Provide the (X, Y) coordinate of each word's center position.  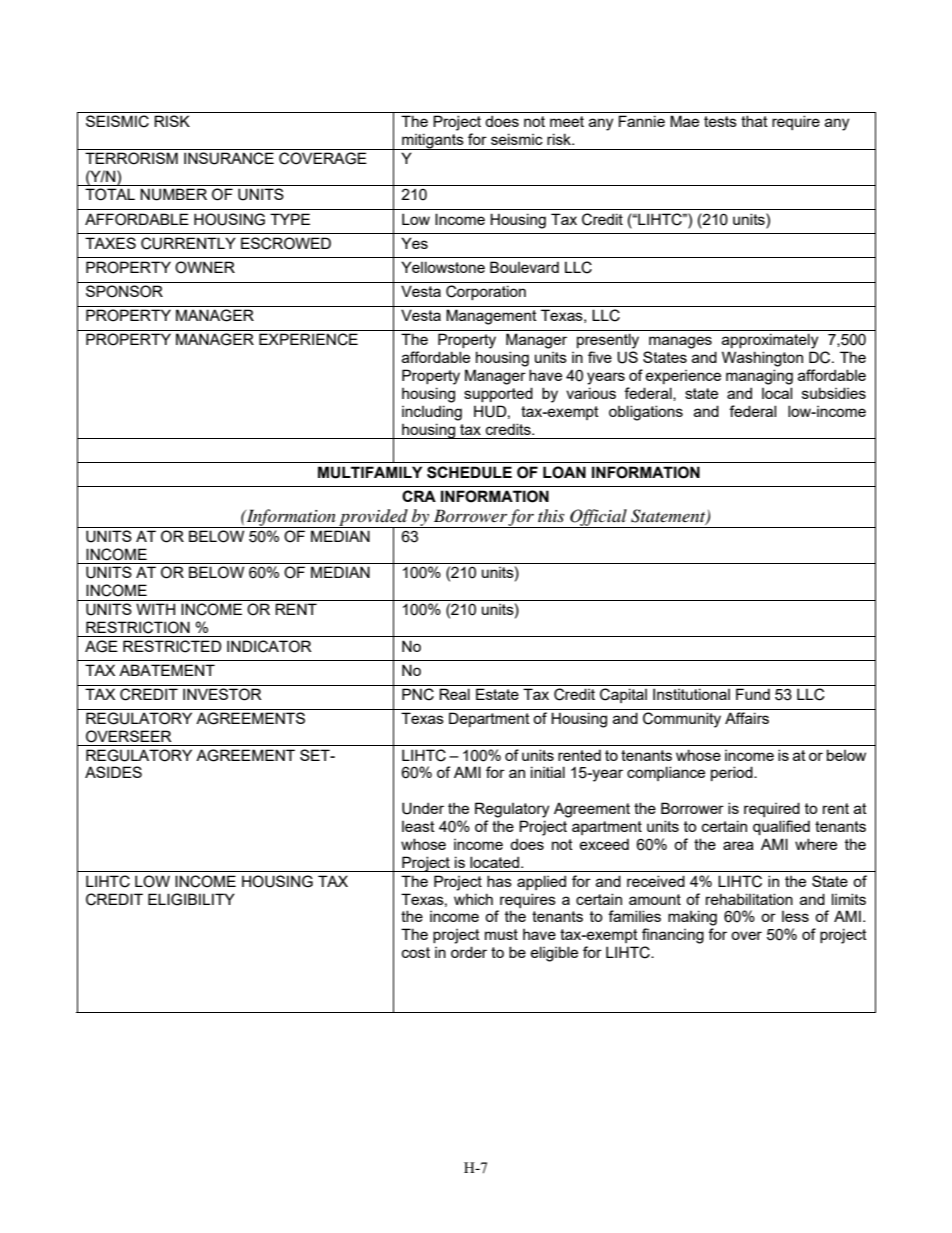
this (551, 515)
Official (598, 518)
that (754, 121)
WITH (155, 609)
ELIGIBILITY (191, 899)
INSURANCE (229, 158)
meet (567, 121)
